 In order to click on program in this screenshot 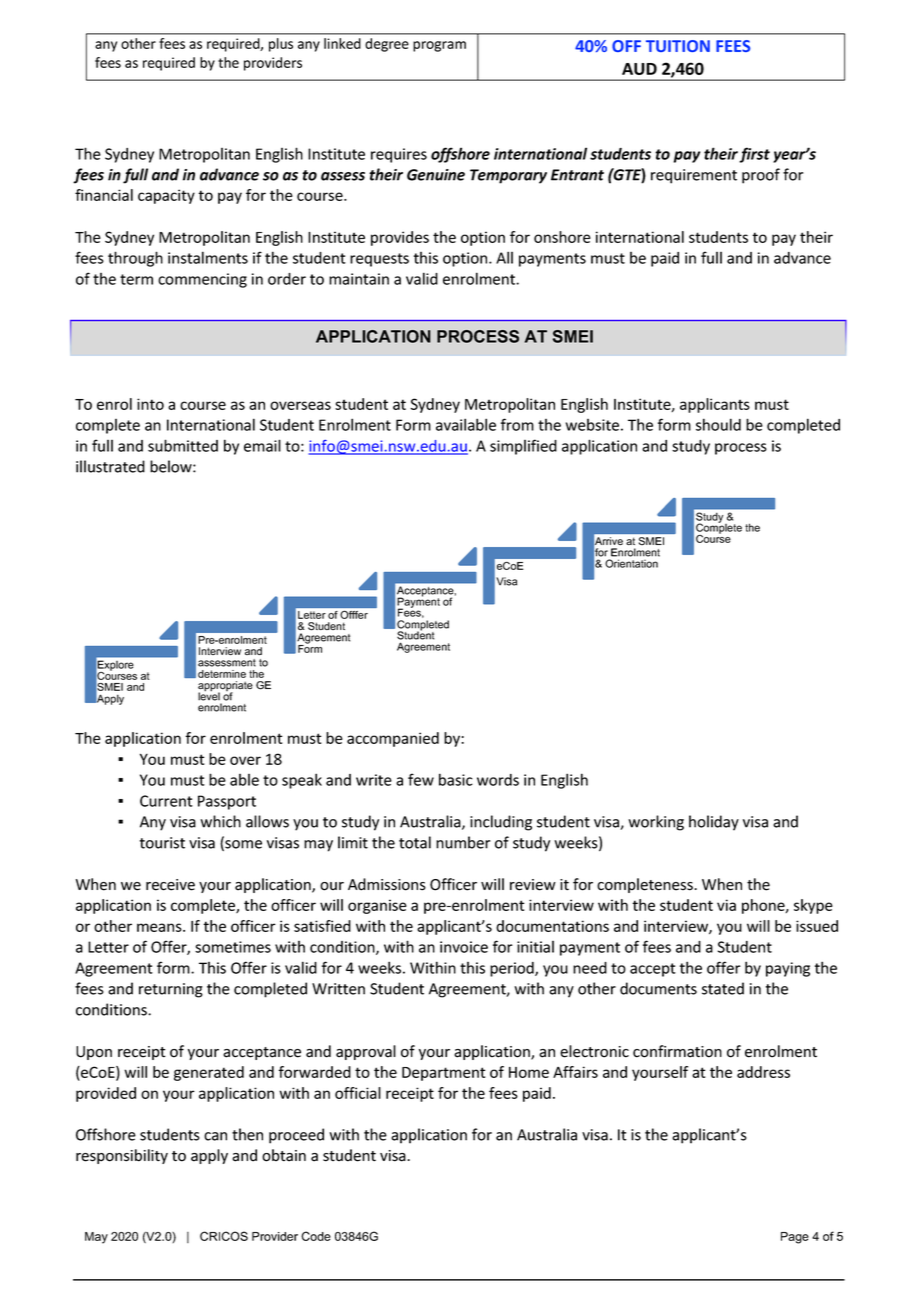, I will do `click(439, 46)`.
